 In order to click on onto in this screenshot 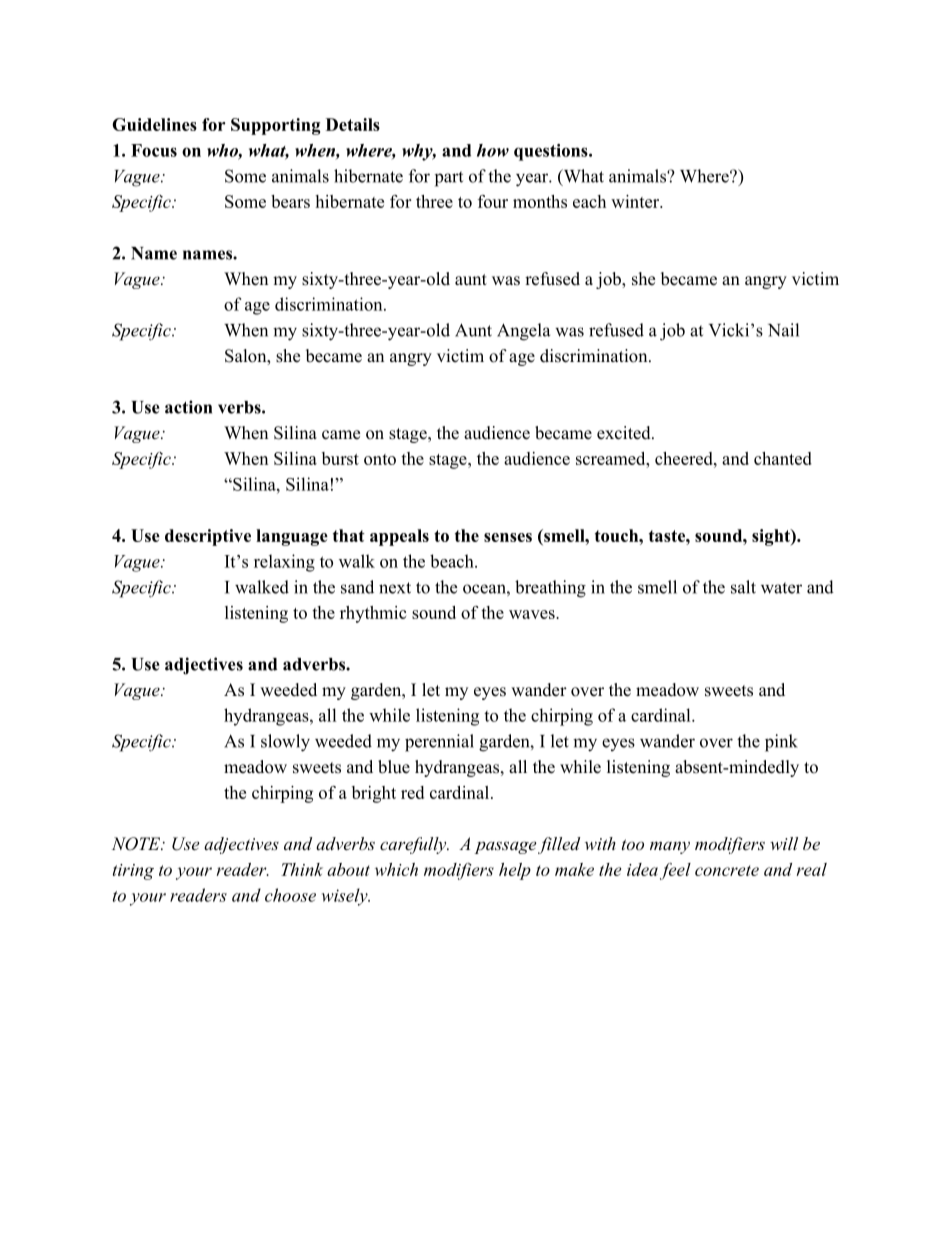, I will do `click(380, 459)`.
